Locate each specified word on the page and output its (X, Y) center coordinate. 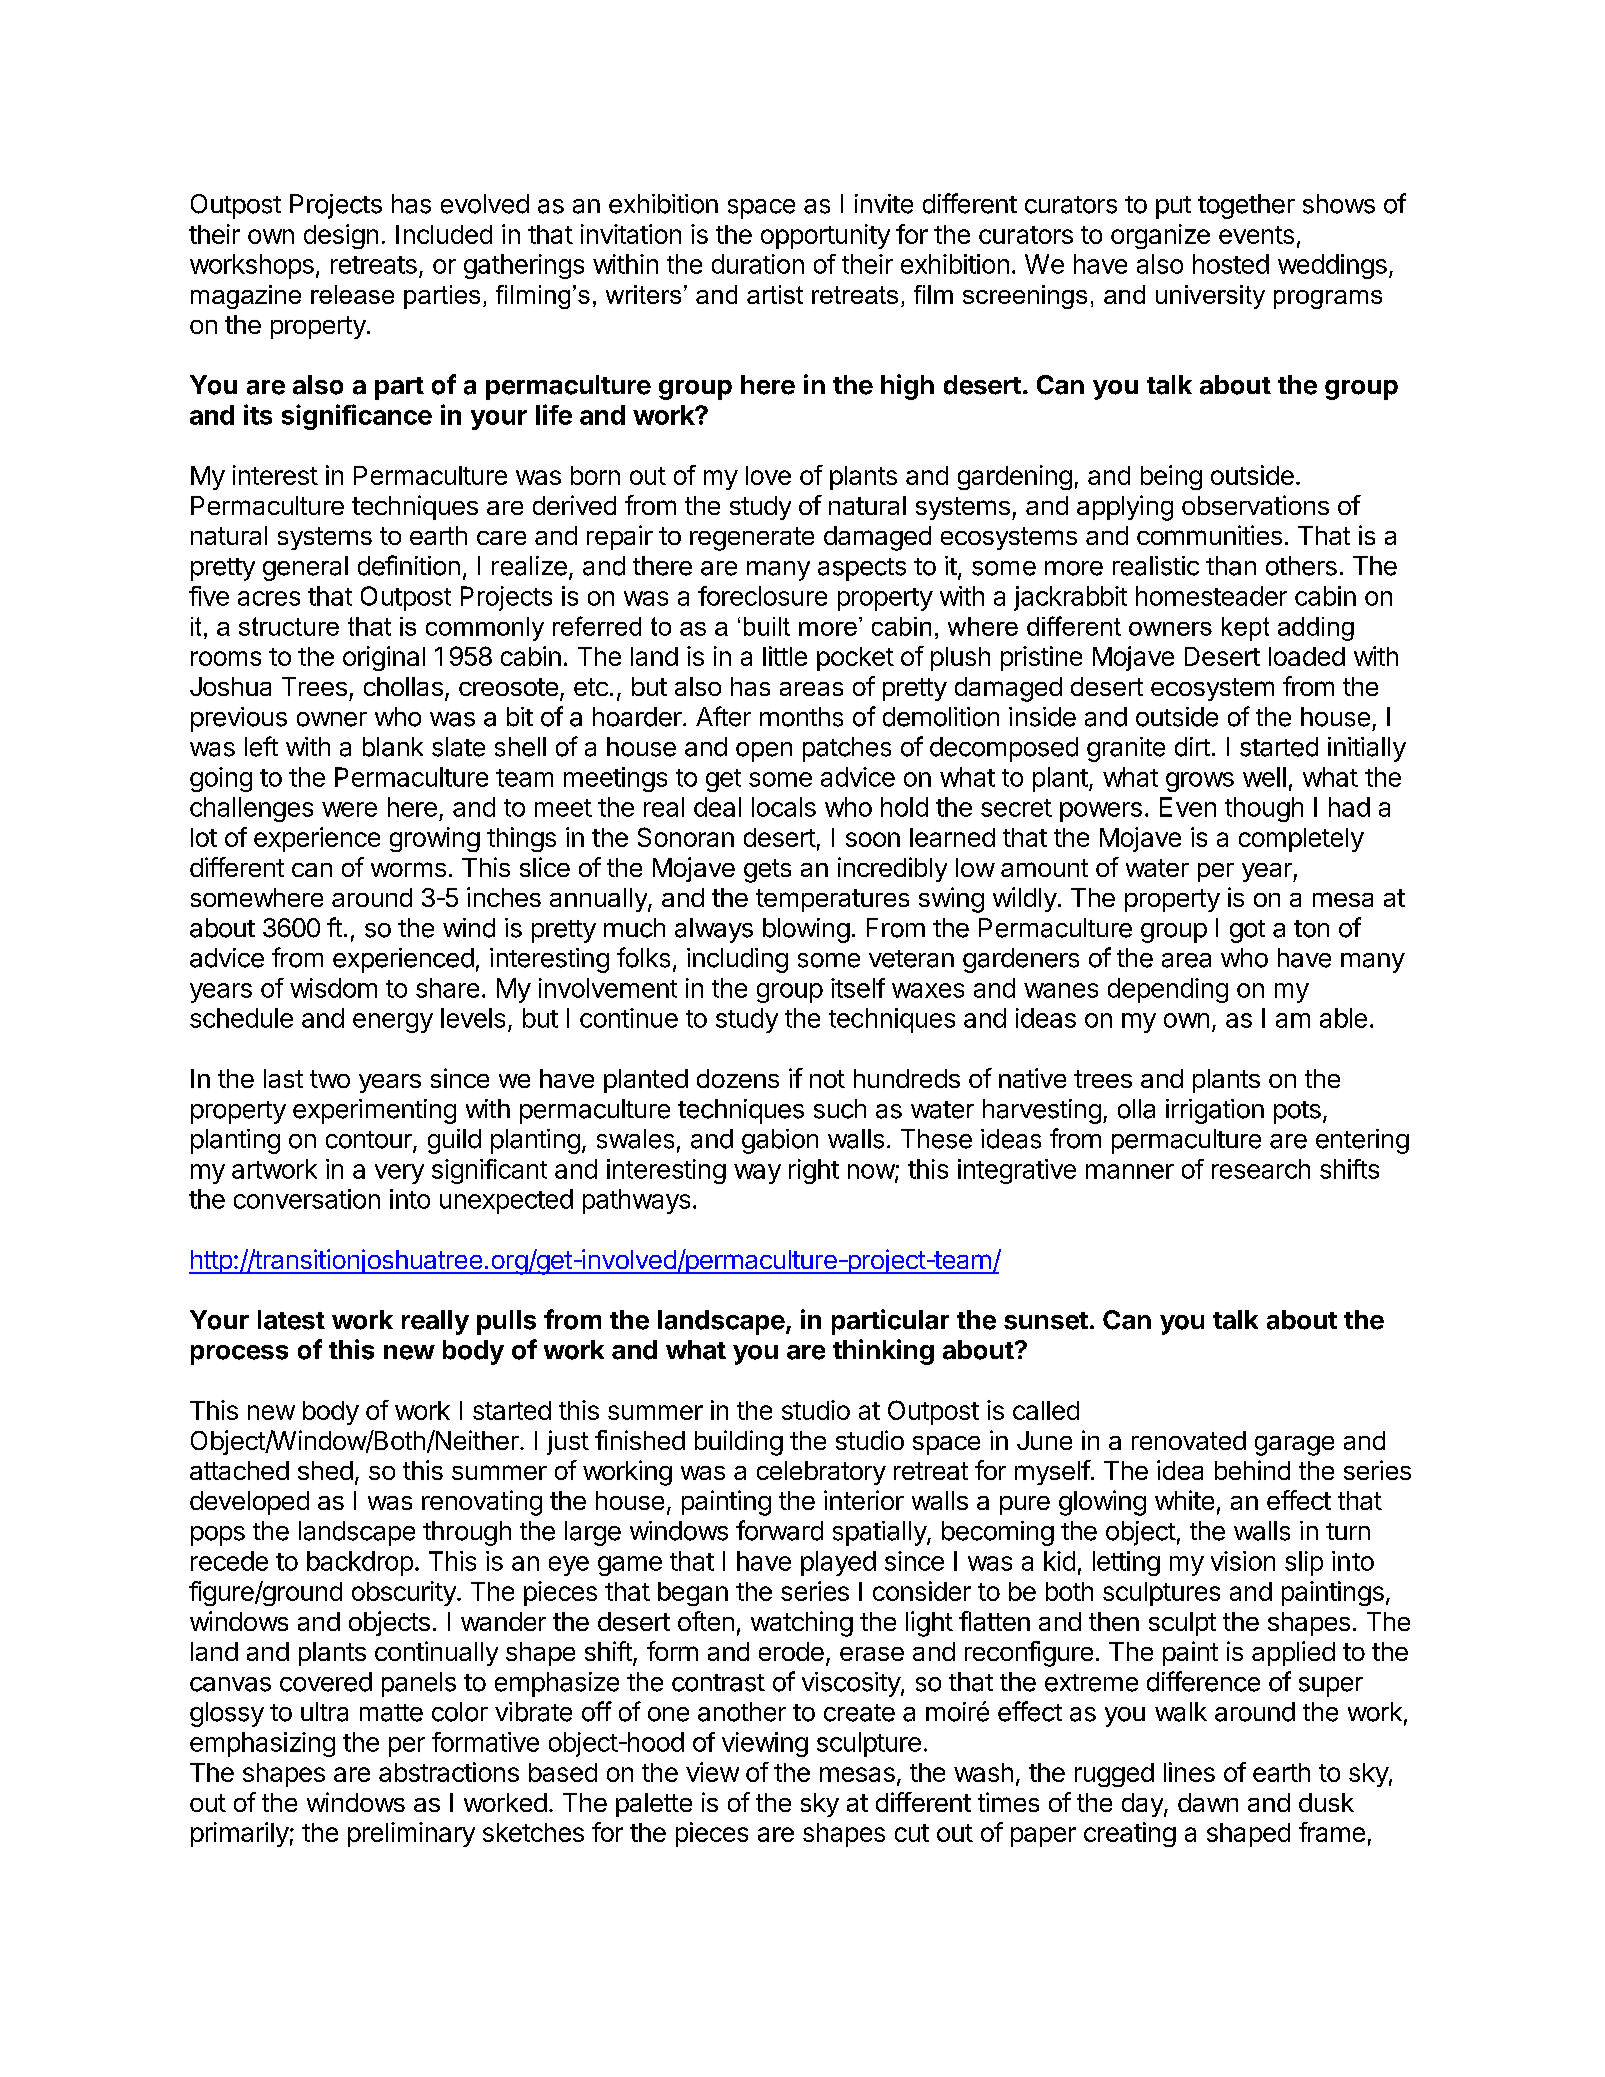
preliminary (411, 1834)
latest (291, 1320)
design (341, 236)
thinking (883, 1352)
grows (1200, 782)
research (1261, 1169)
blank (393, 747)
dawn (1208, 1802)
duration (758, 264)
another (742, 1712)
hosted (1231, 264)
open (764, 752)
